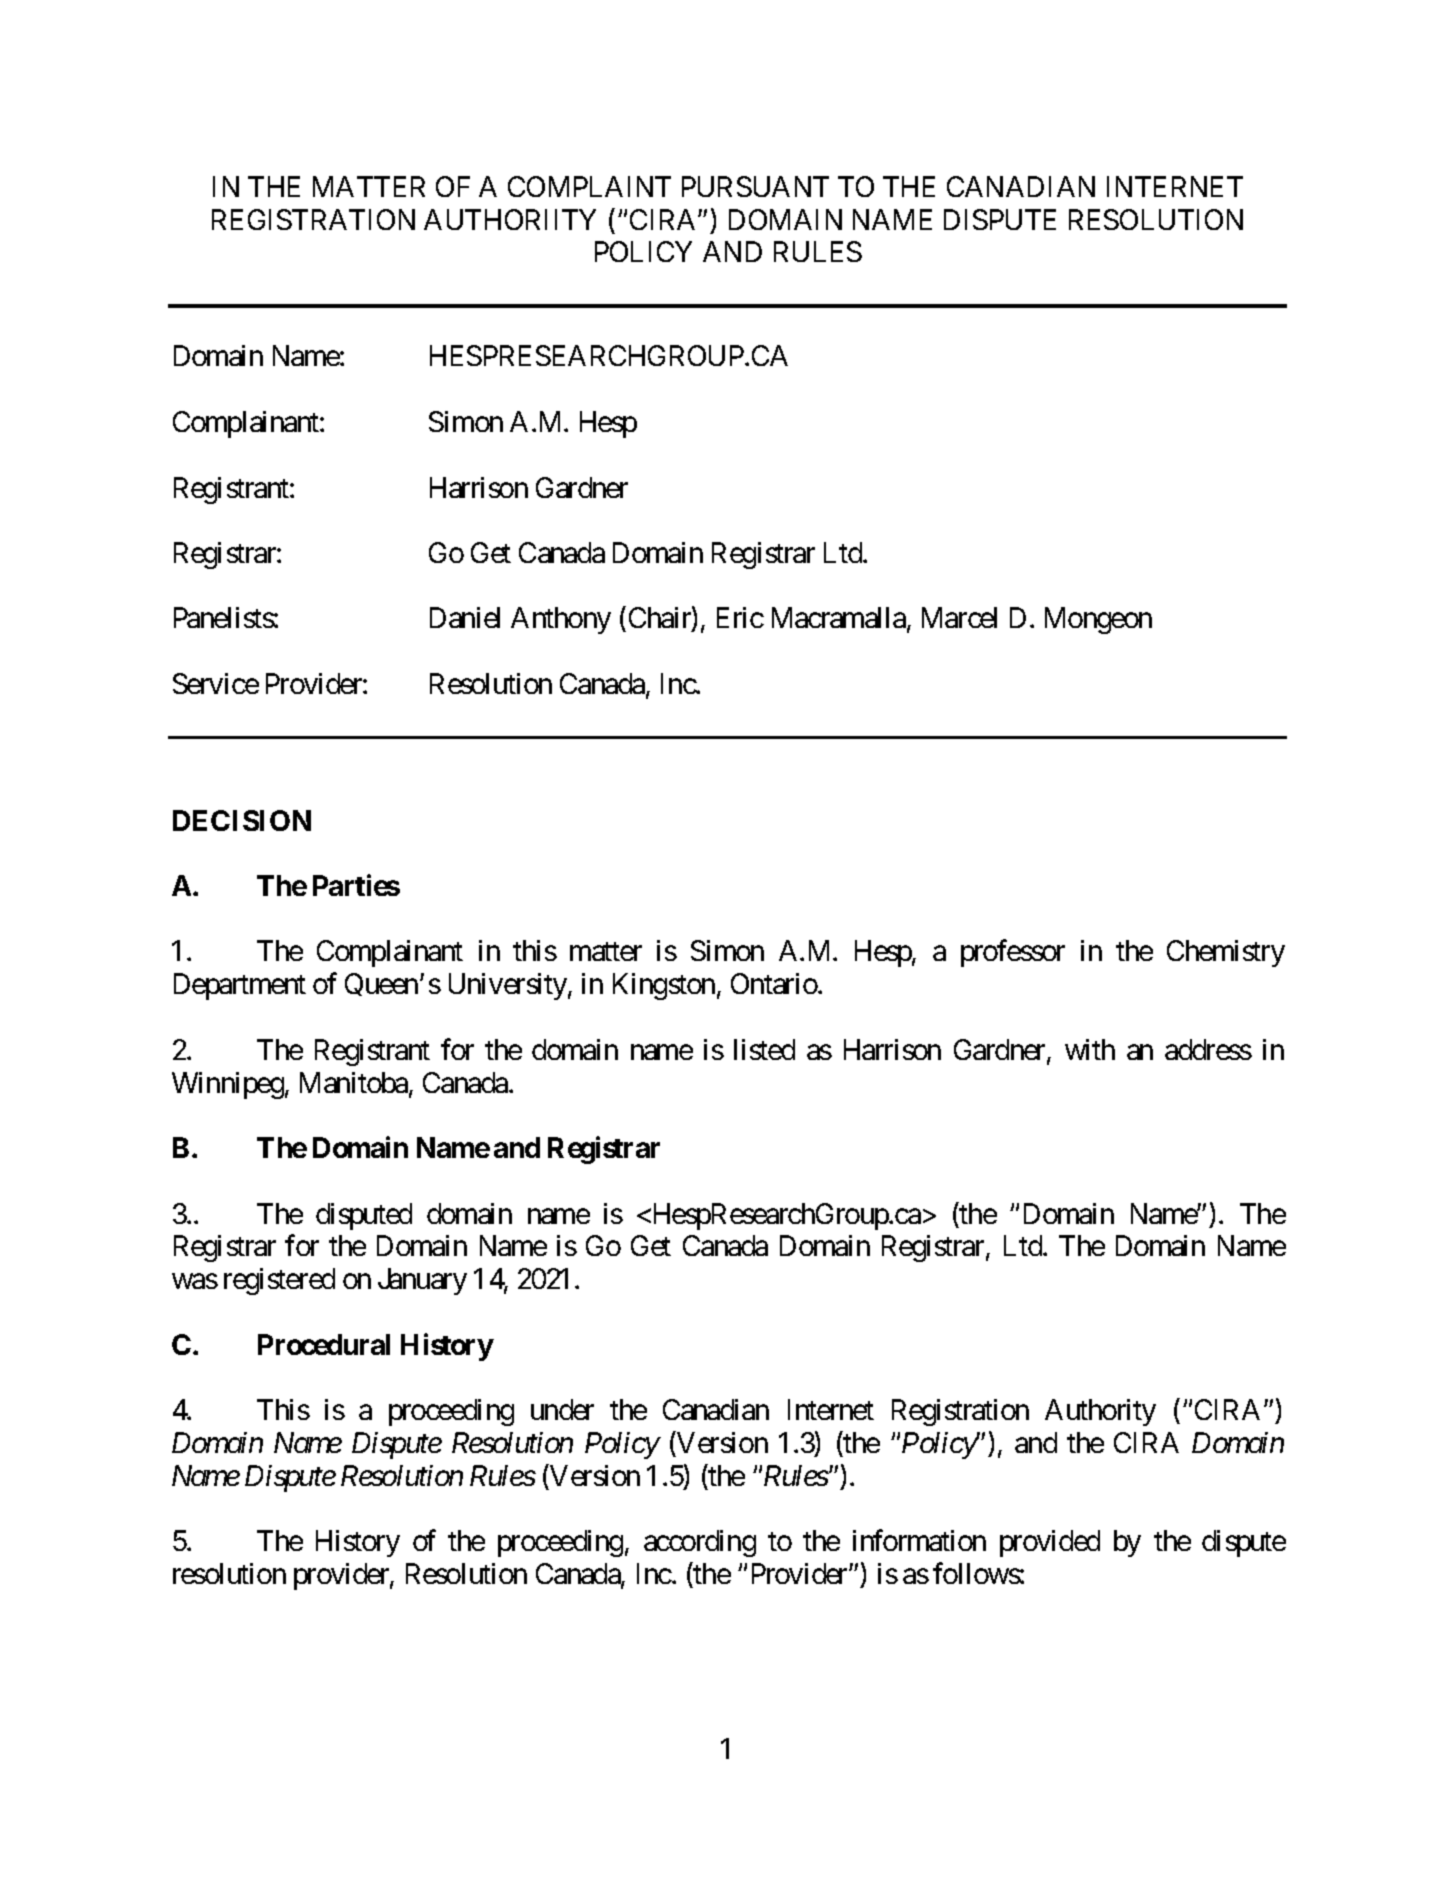 The height and width of the page is (1877, 1454). What do you see at coordinates (242, 820) in the page?
I see `DECISION` at bounding box center [242, 820].
